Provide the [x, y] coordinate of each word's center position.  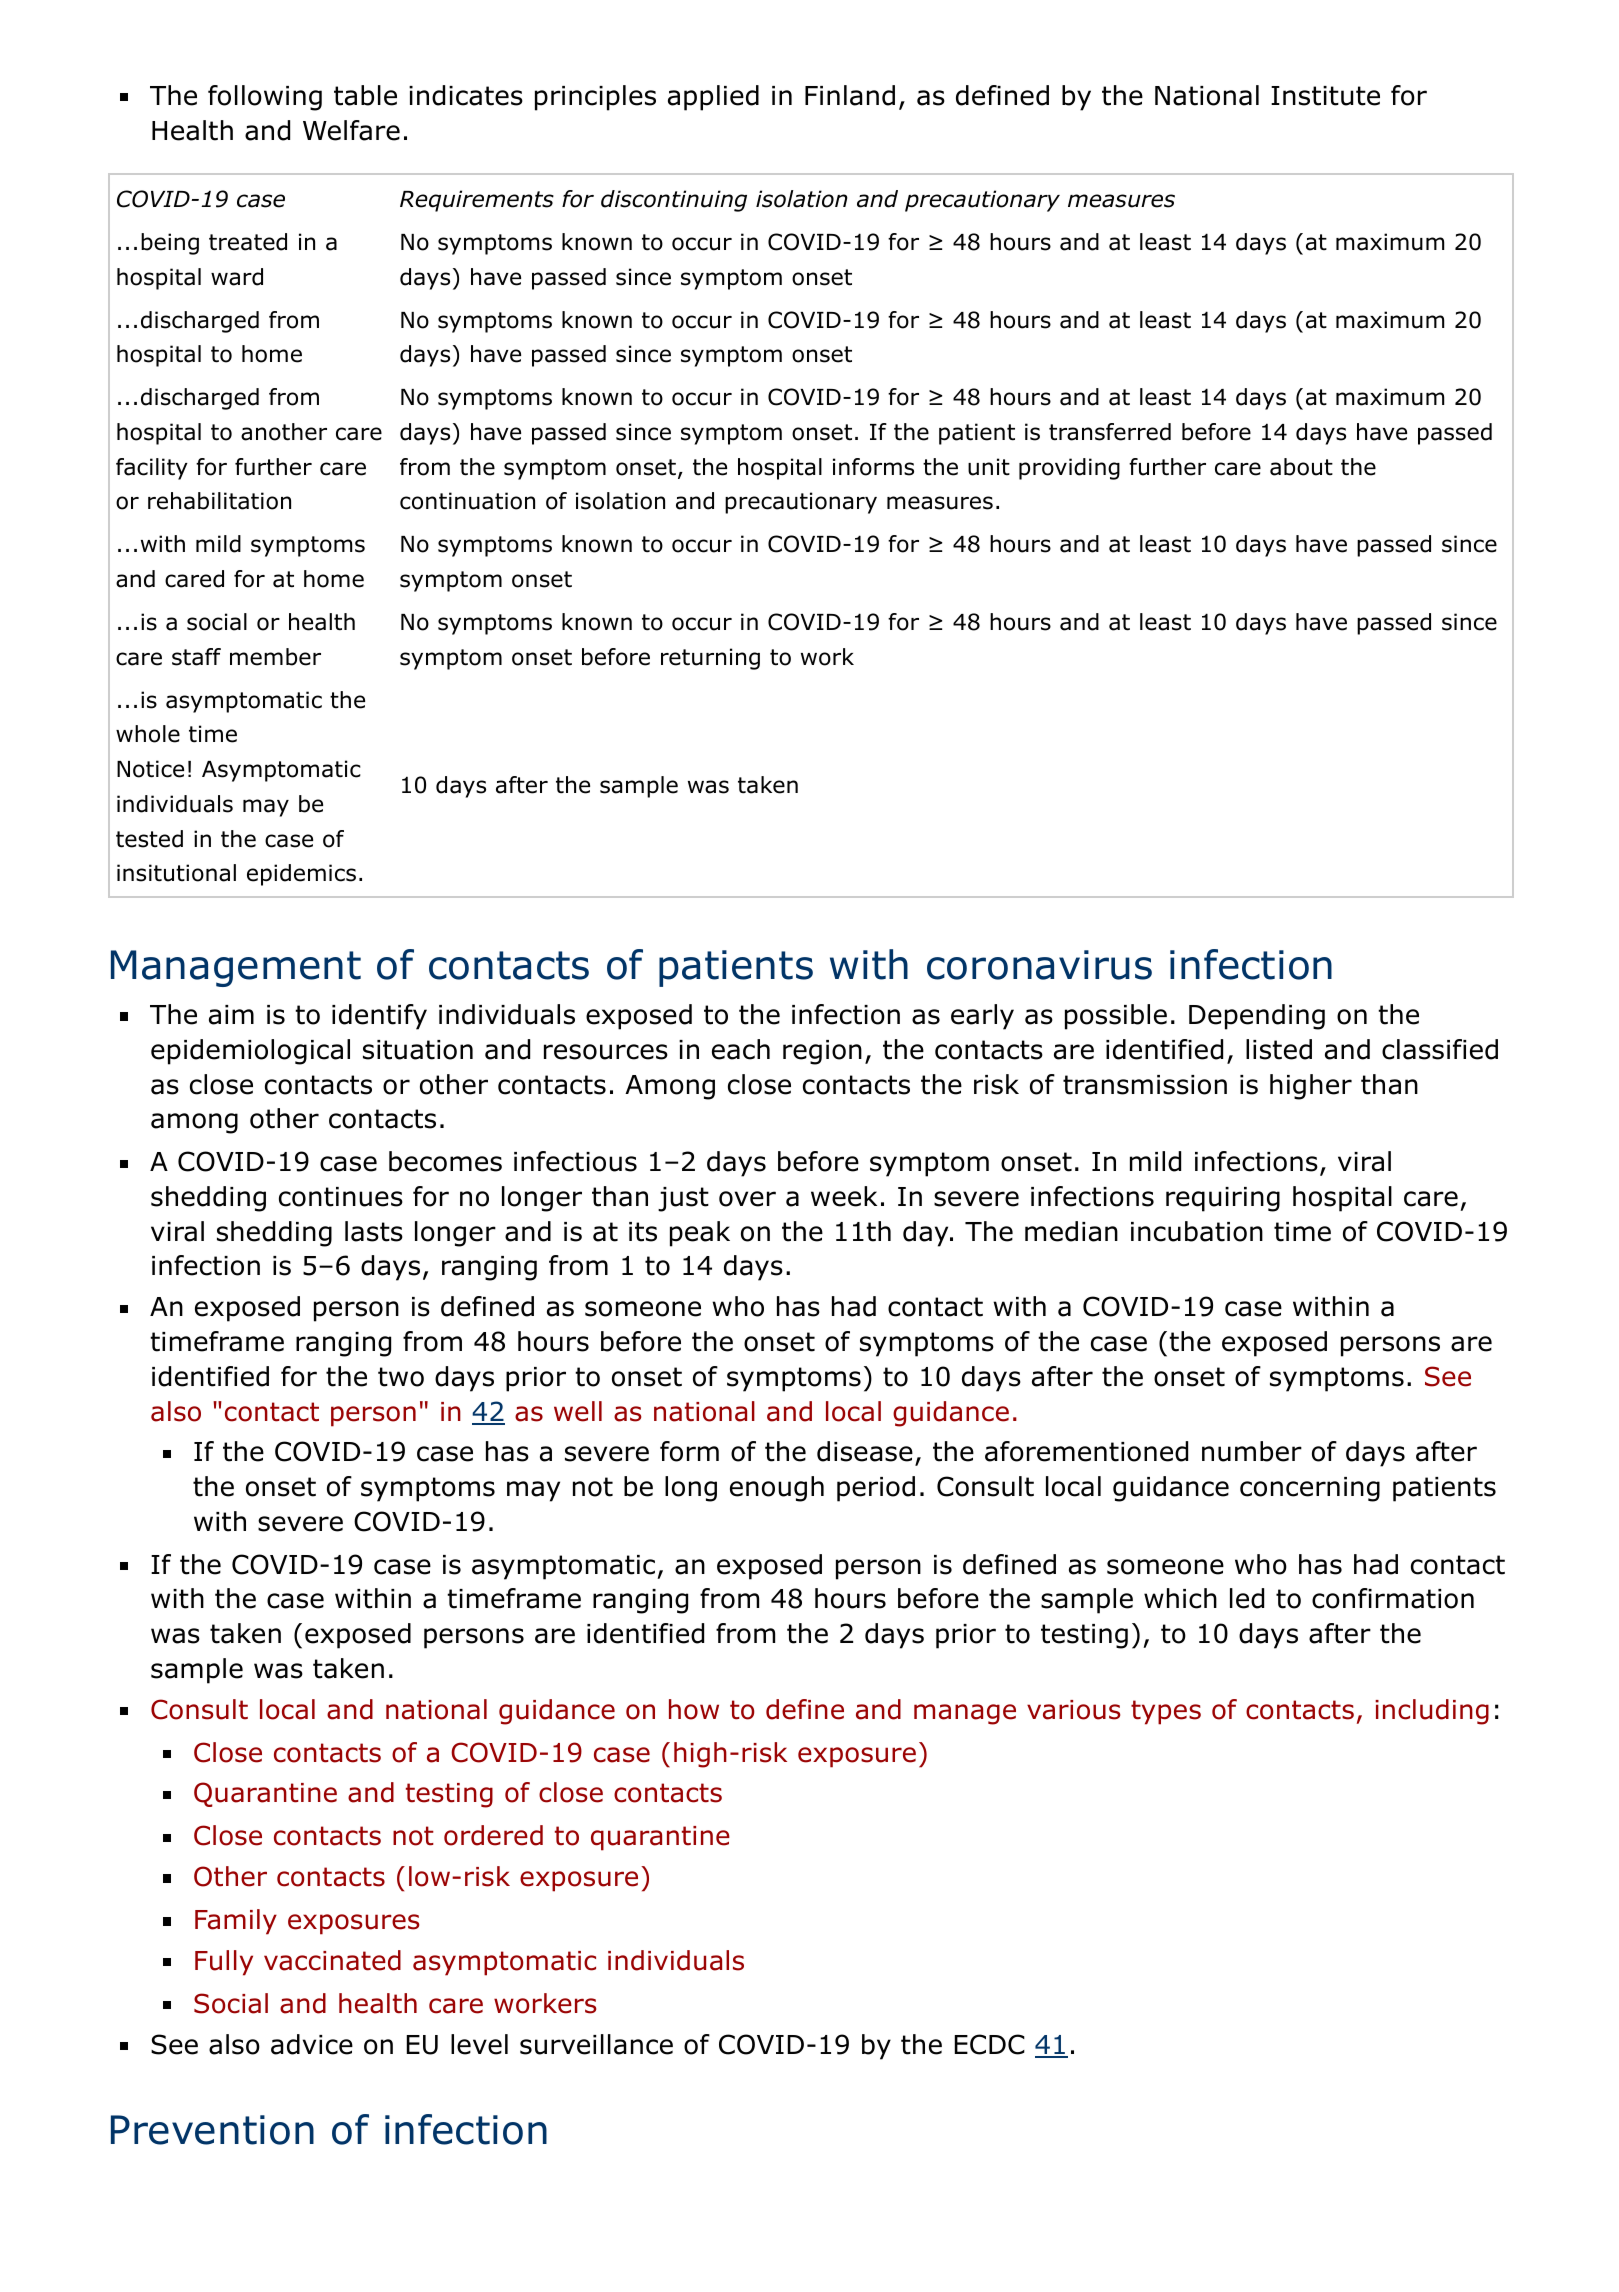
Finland [850, 95]
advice [312, 2044]
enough [777, 1489]
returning [710, 659]
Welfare [351, 130]
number [1252, 1451]
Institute [1325, 96]
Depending [1257, 1017]
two [401, 1377]
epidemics [301, 875]
